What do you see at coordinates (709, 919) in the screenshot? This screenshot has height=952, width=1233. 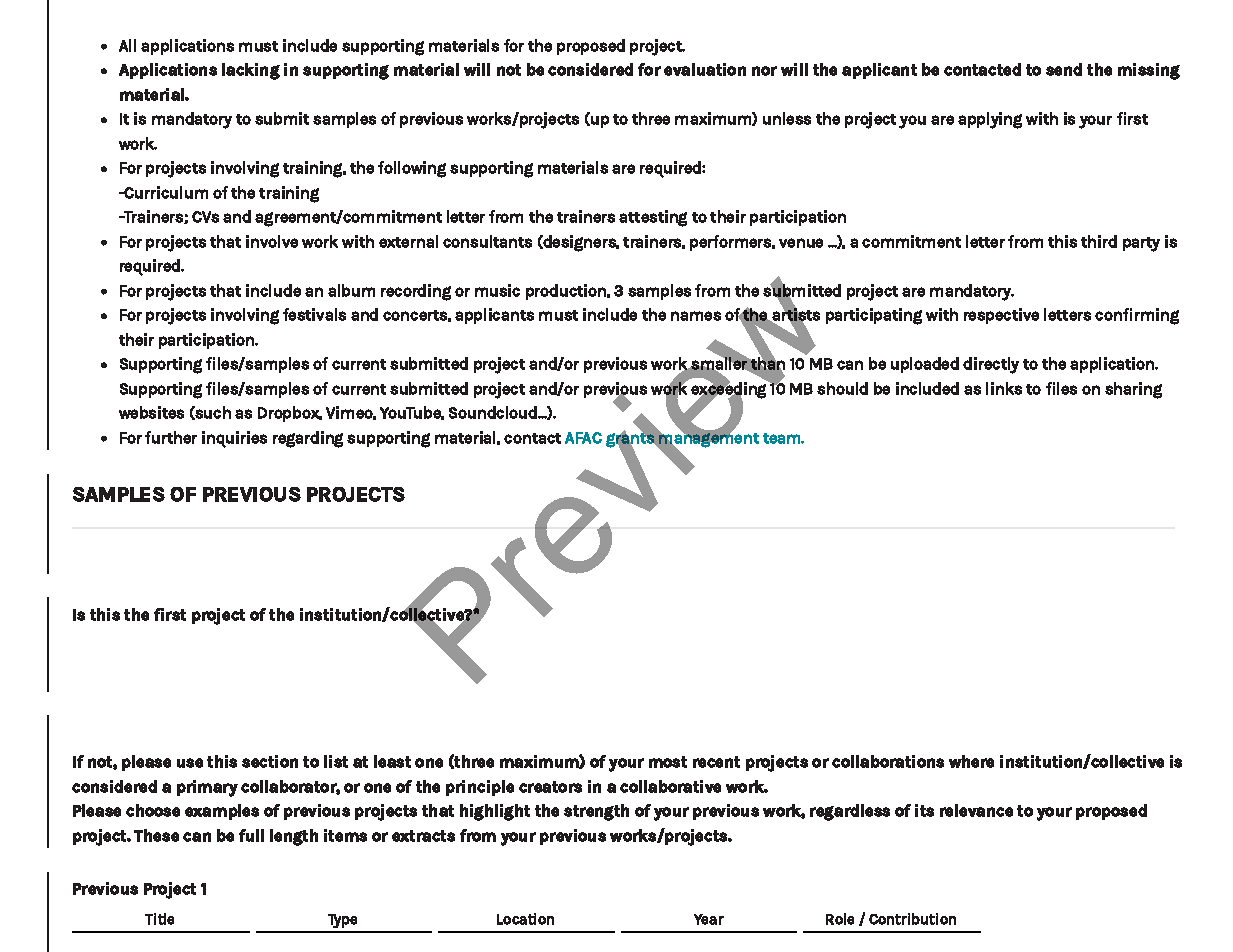 I see `Year` at bounding box center [709, 919].
